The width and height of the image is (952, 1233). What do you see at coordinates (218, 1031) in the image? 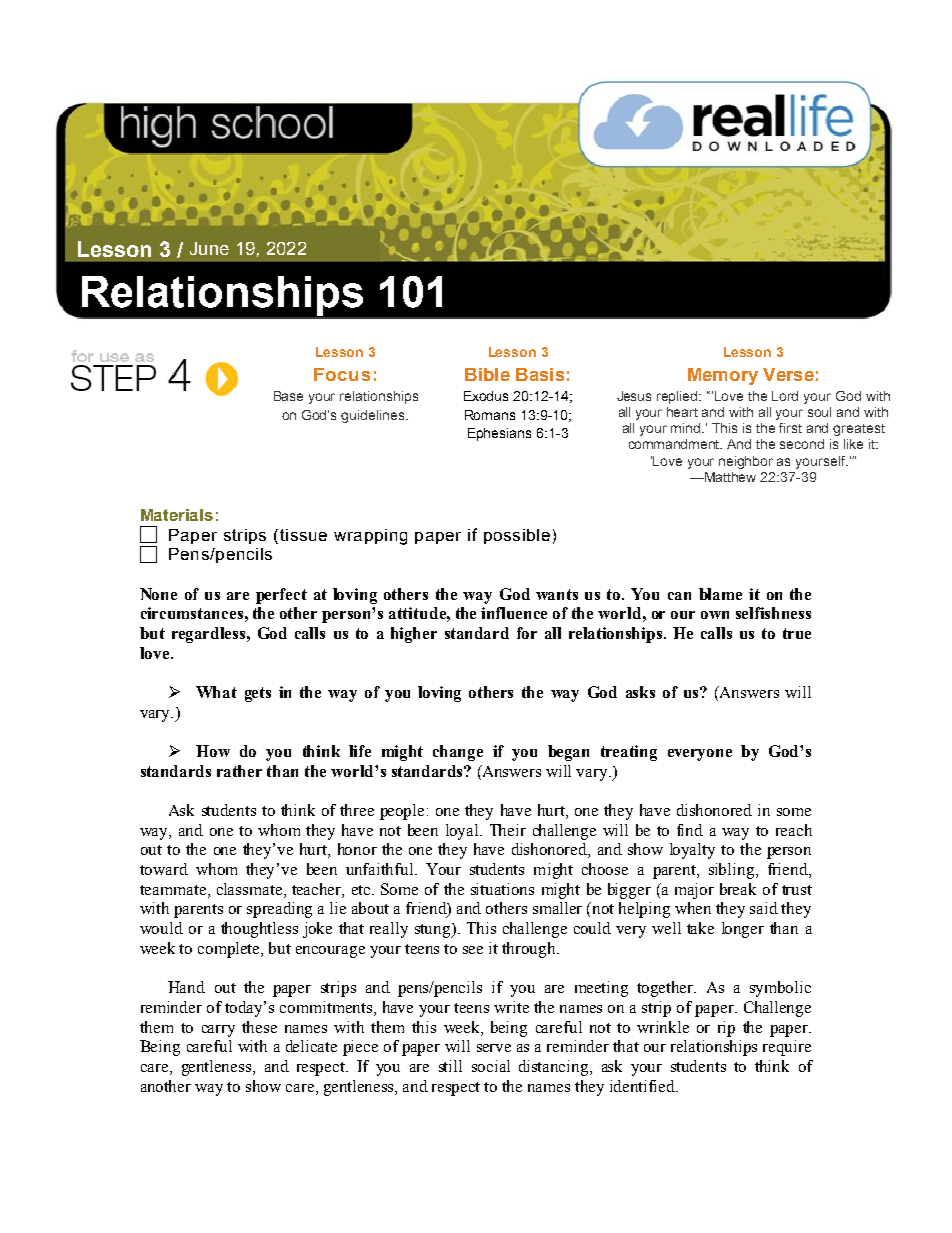
I see `carry` at bounding box center [218, 1031].
